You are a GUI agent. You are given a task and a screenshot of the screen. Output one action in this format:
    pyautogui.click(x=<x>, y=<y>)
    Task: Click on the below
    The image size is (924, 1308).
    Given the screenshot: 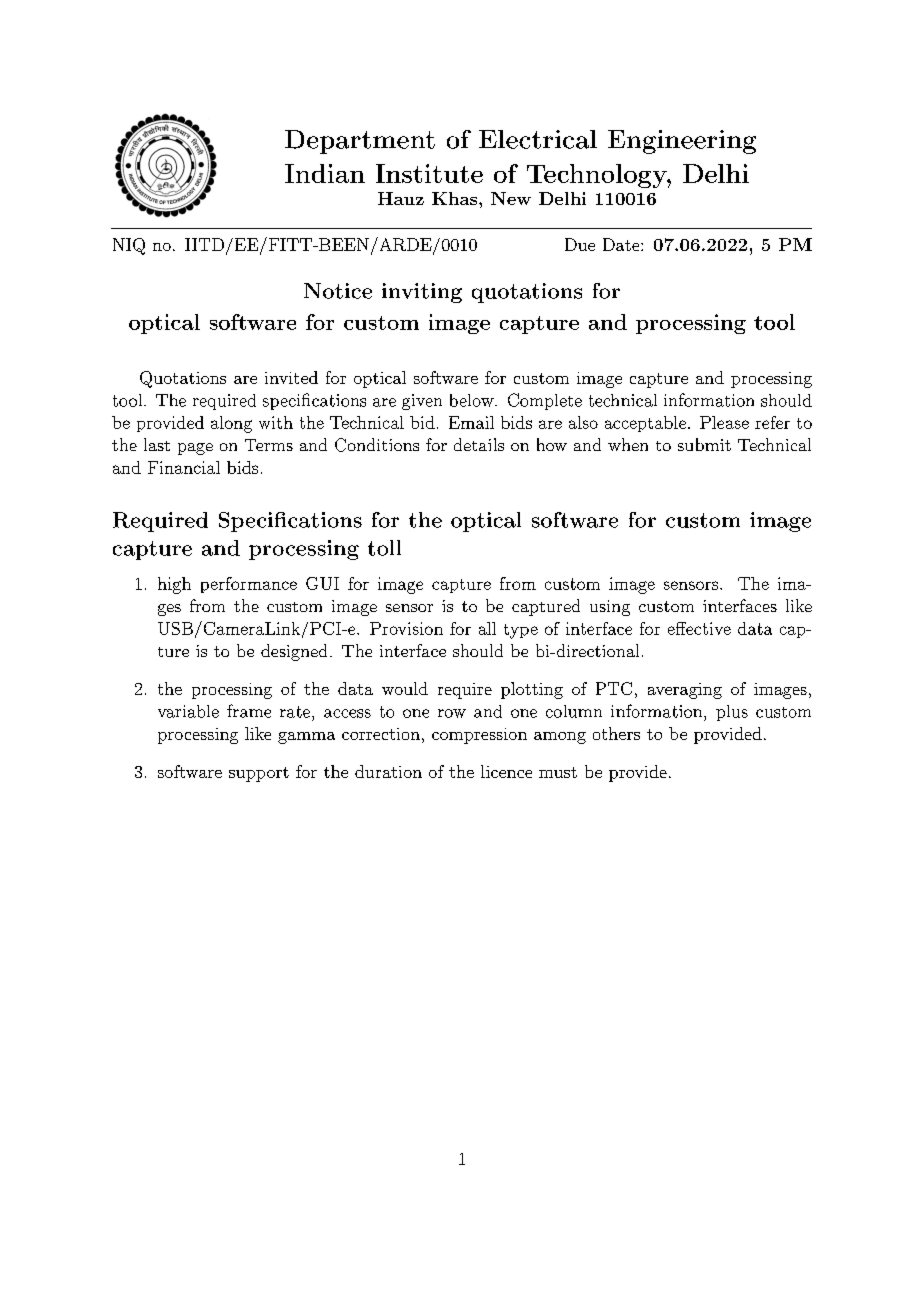 What is the action you would take?
    pyautogui.click(x=473, y=400)
